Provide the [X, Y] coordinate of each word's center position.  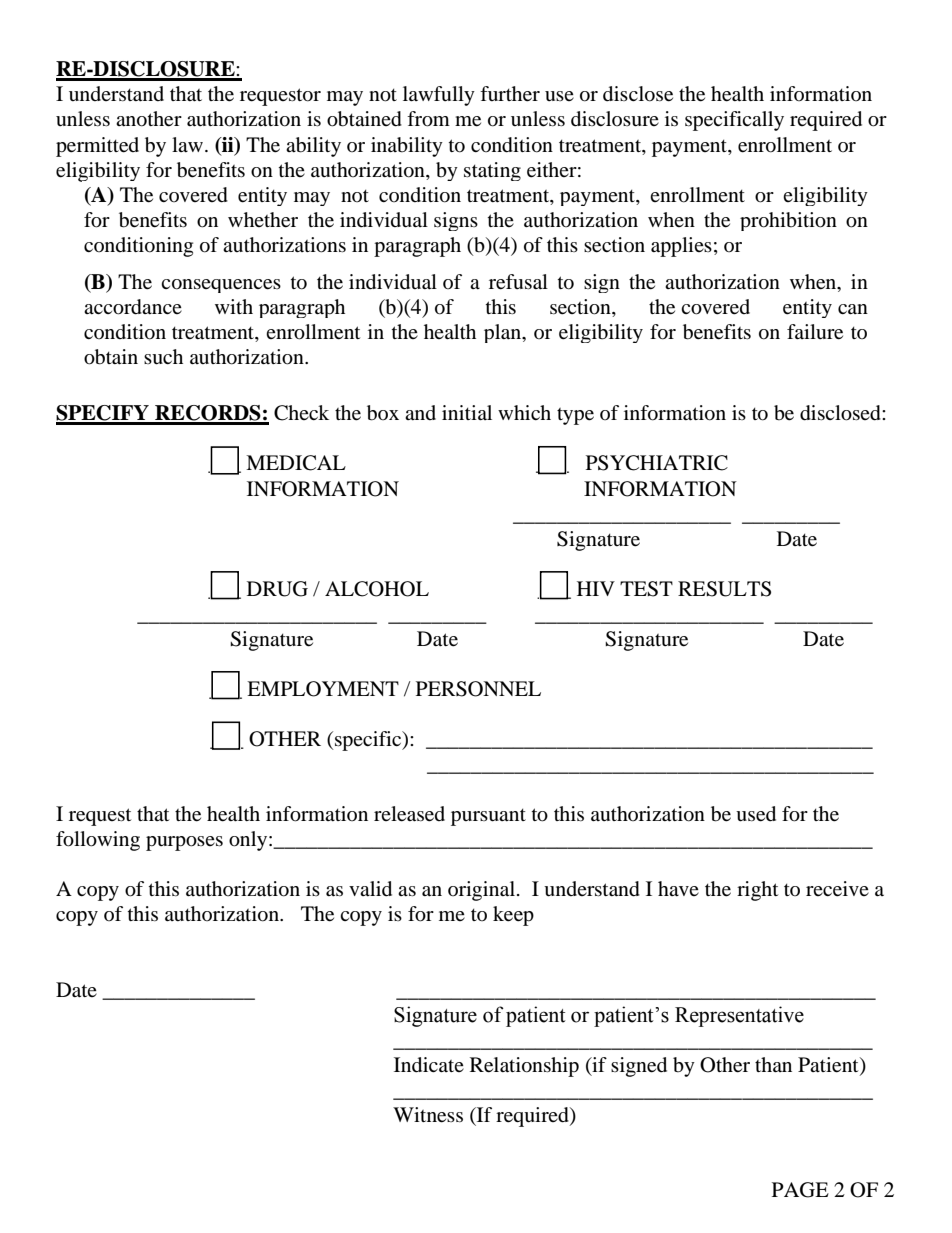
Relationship [524, 1067]
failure [815, 332]
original [483, 891]
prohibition [788, 221]
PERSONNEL [478, 689]
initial [467, 412]
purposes [184, 843]
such [163, 357]
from [428, 119]
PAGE [800, 1190]
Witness [428, 1115]
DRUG [277, 589]
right [757, 891]
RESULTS [724, 589]
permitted [97, 147]
